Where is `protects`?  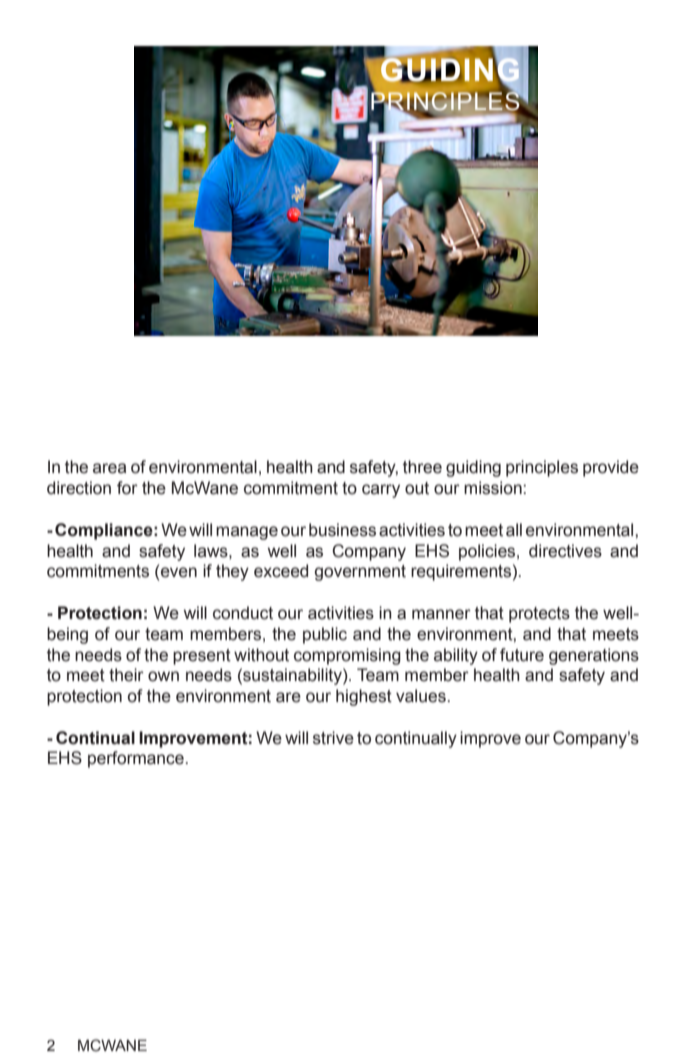 protects is located at coordinates (539, 615).
